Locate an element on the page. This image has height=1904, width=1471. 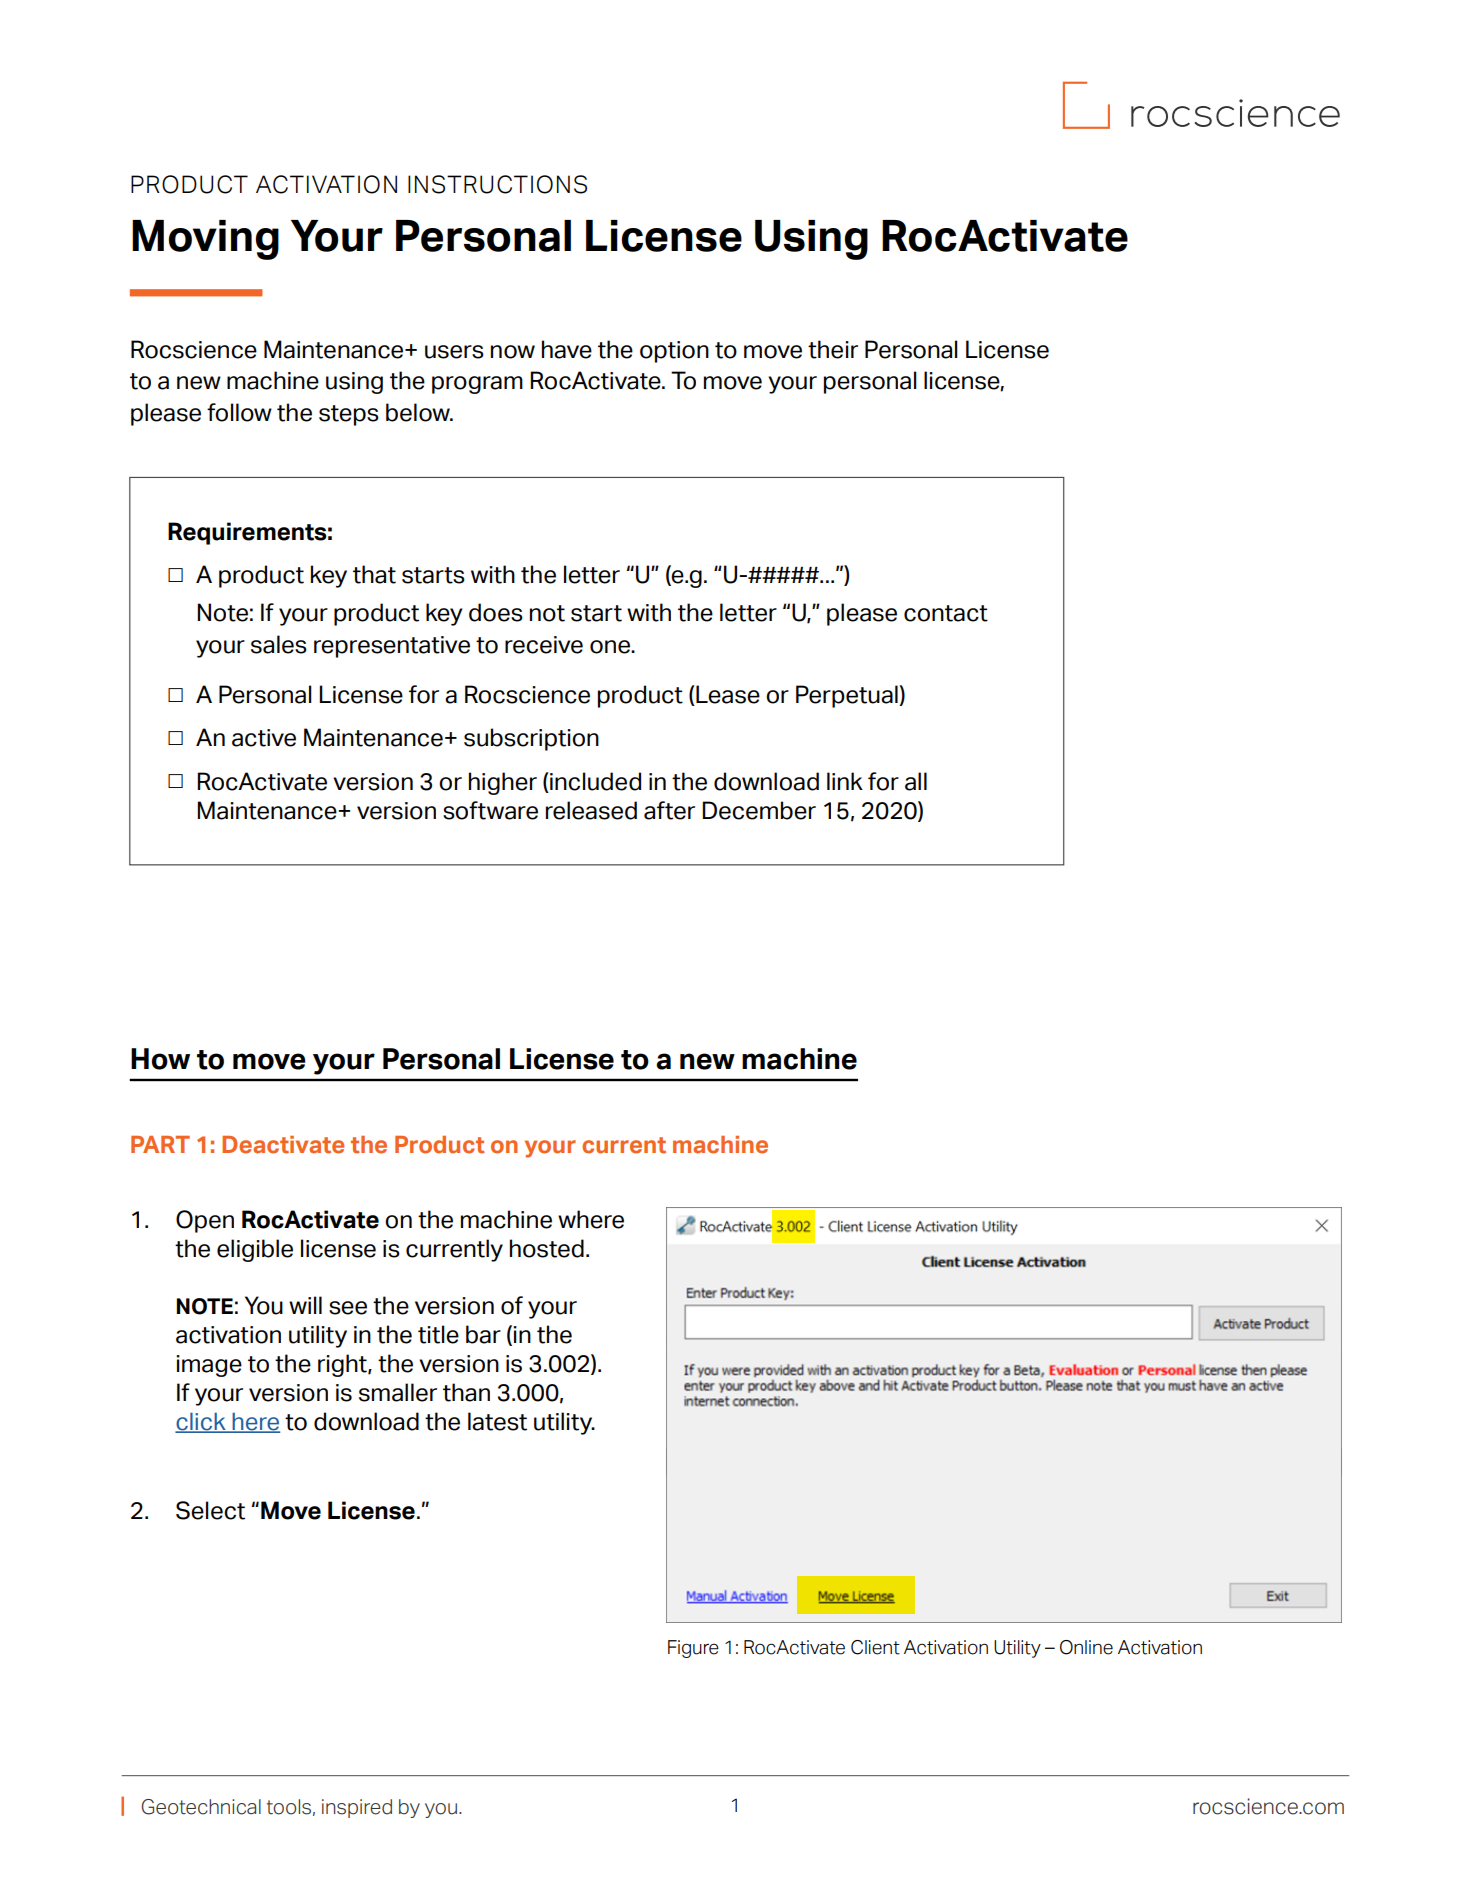
receive is located at coordinates (544, 645).
